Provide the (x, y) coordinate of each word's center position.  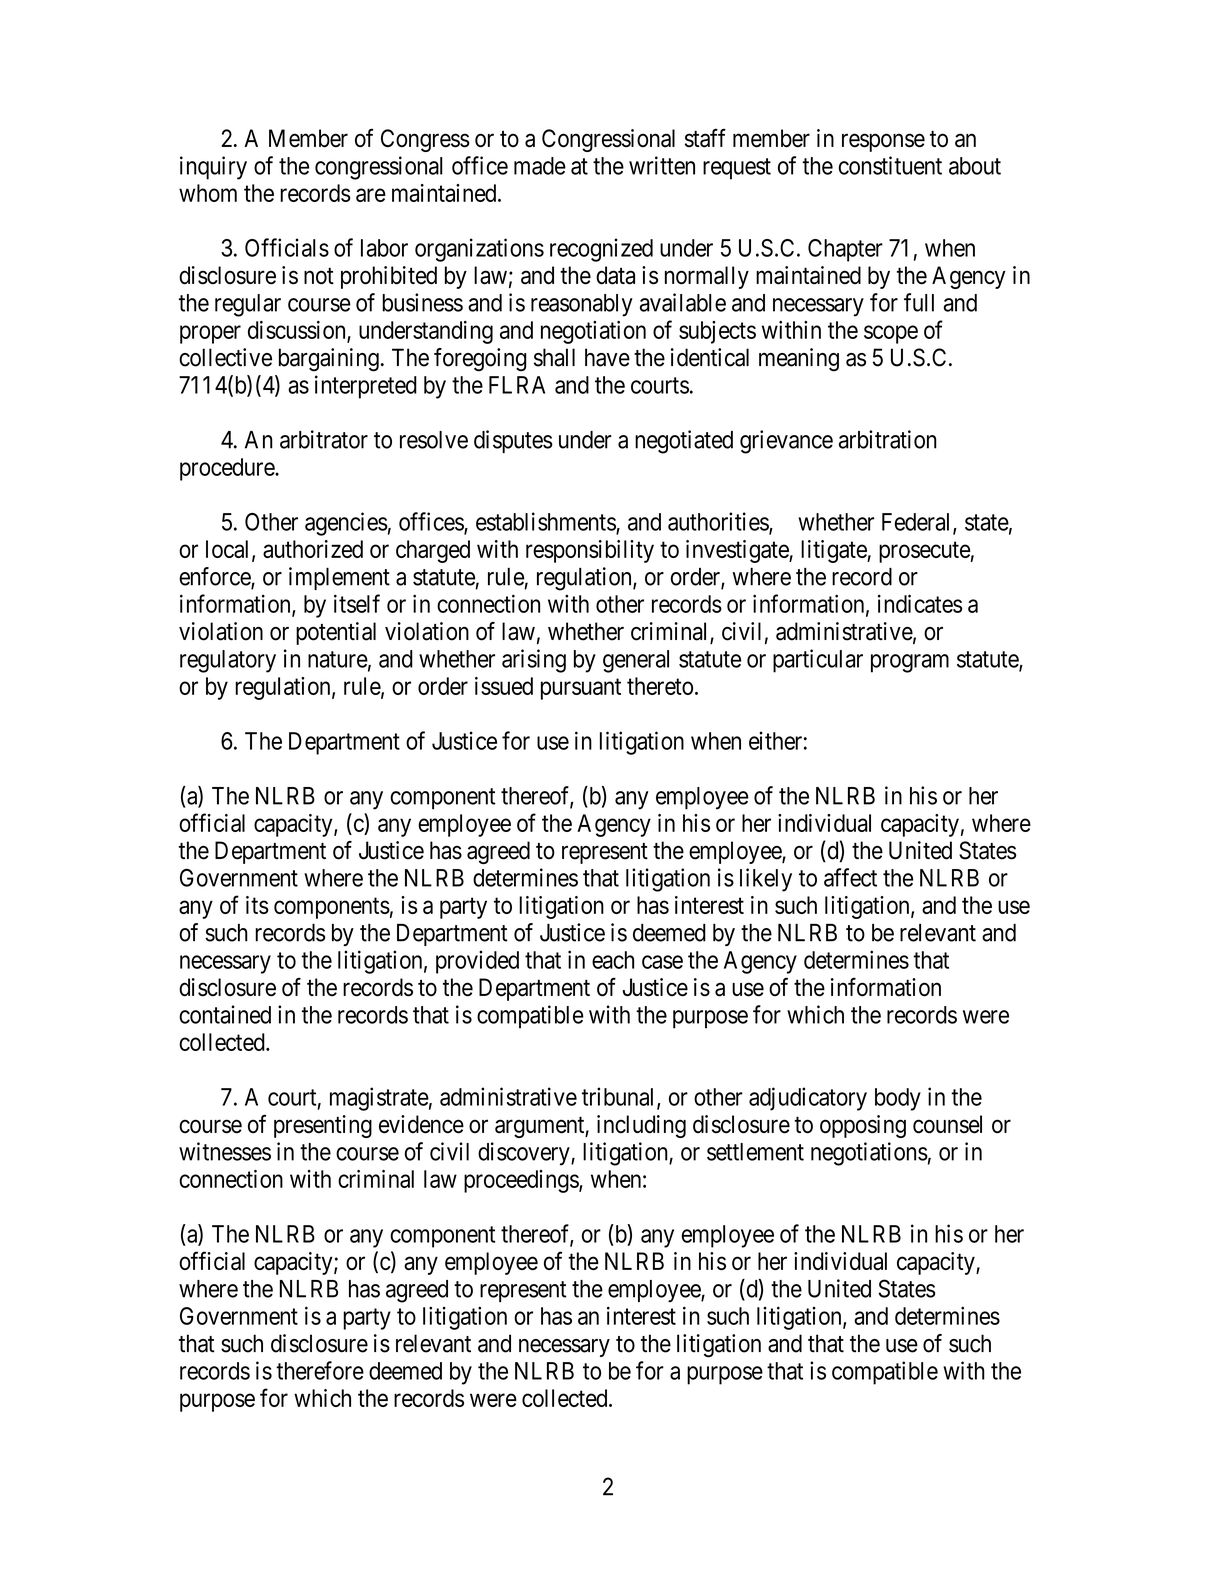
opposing (863, 1126)
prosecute (925, 552)
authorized (313, 549)
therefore (320, 1370)
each (613, 960)
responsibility (590, 551)
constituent (890, 165)
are (371, 195)
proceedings (522, 1181)
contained (225, 1014)
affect (850, 877)
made (540, 166)
